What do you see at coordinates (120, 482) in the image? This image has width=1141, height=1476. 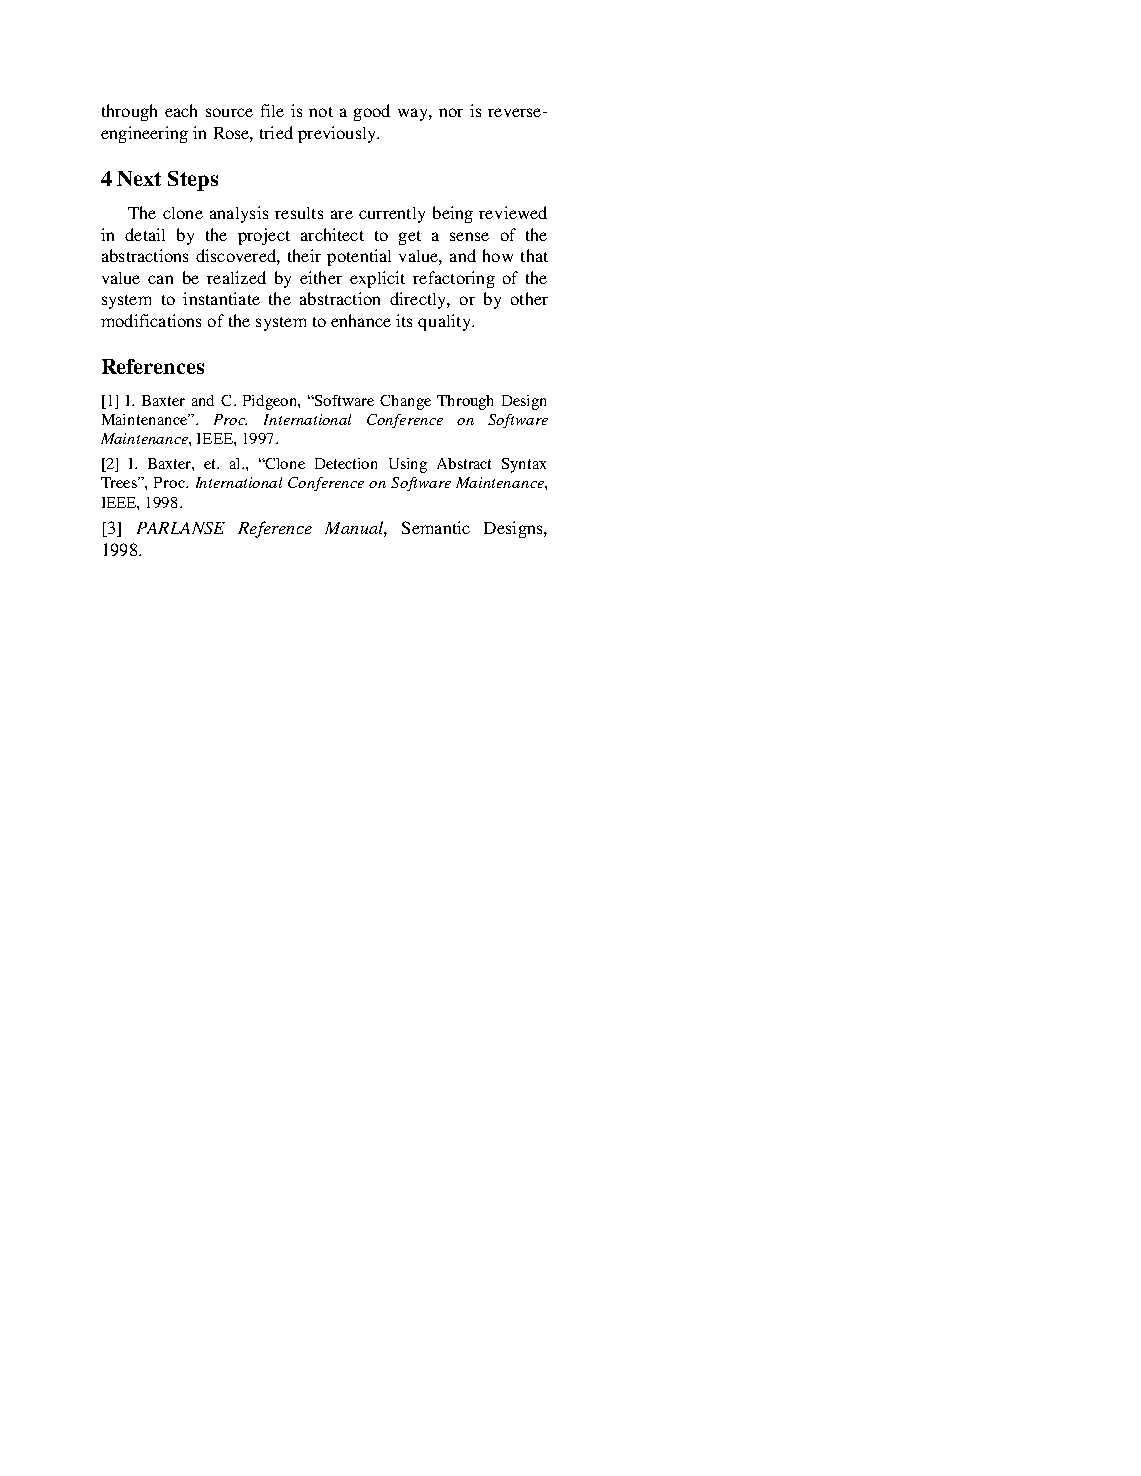 I see `Trees` at bounding box center [120, 482].
